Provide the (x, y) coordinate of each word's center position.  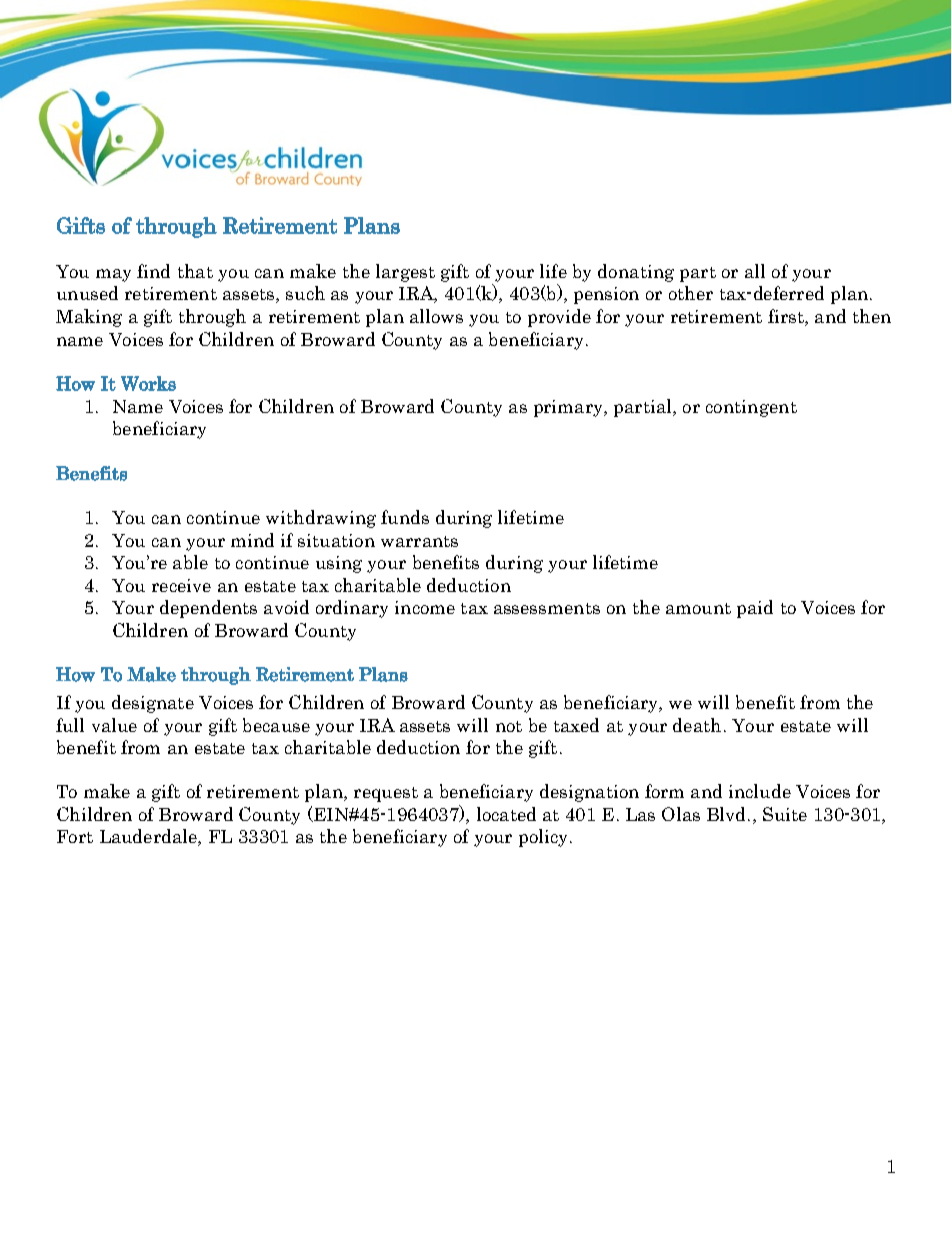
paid (755, 609)
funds (405, 517)
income (425, 607)
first (787, 317)
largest (405, 273)
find (153, 271)
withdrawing (321, 519)
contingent (751, 408)
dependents (208, 609)
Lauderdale (149, 837)
